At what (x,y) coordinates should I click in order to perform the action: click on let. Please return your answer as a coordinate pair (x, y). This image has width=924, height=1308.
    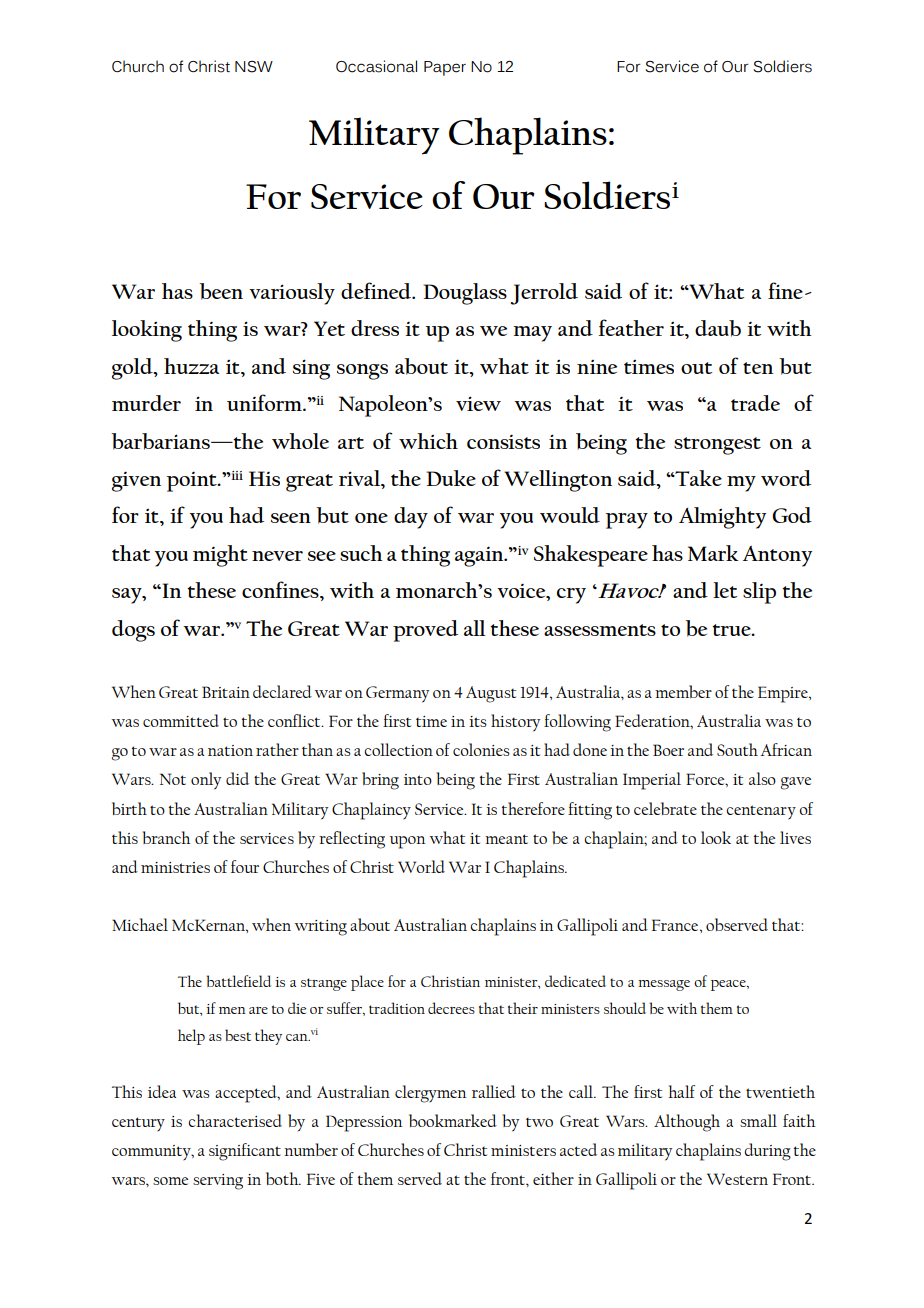
    Looking at the image, I should click on (725, 590).
